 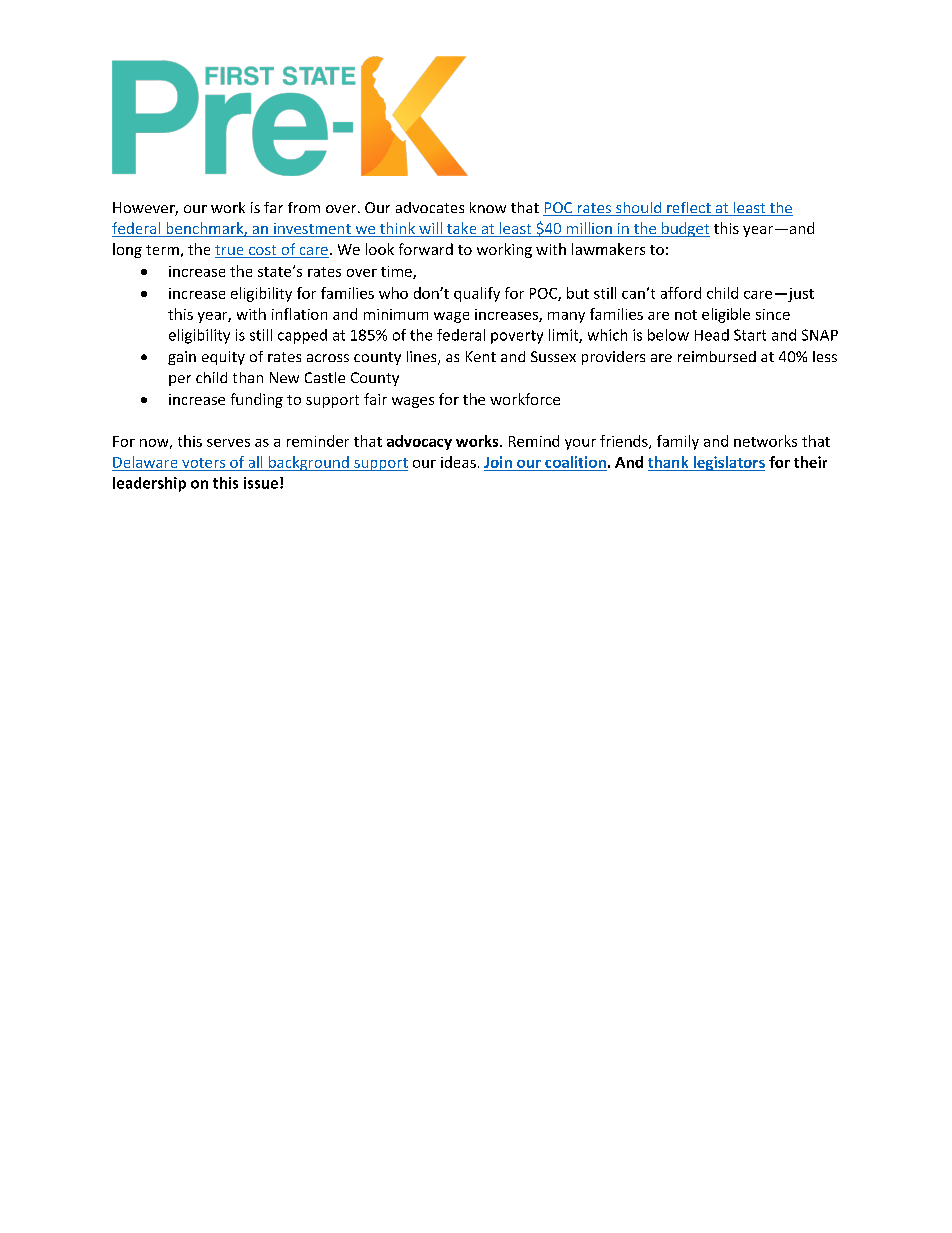 I want to click on fair, so click(x=375, y=399).
